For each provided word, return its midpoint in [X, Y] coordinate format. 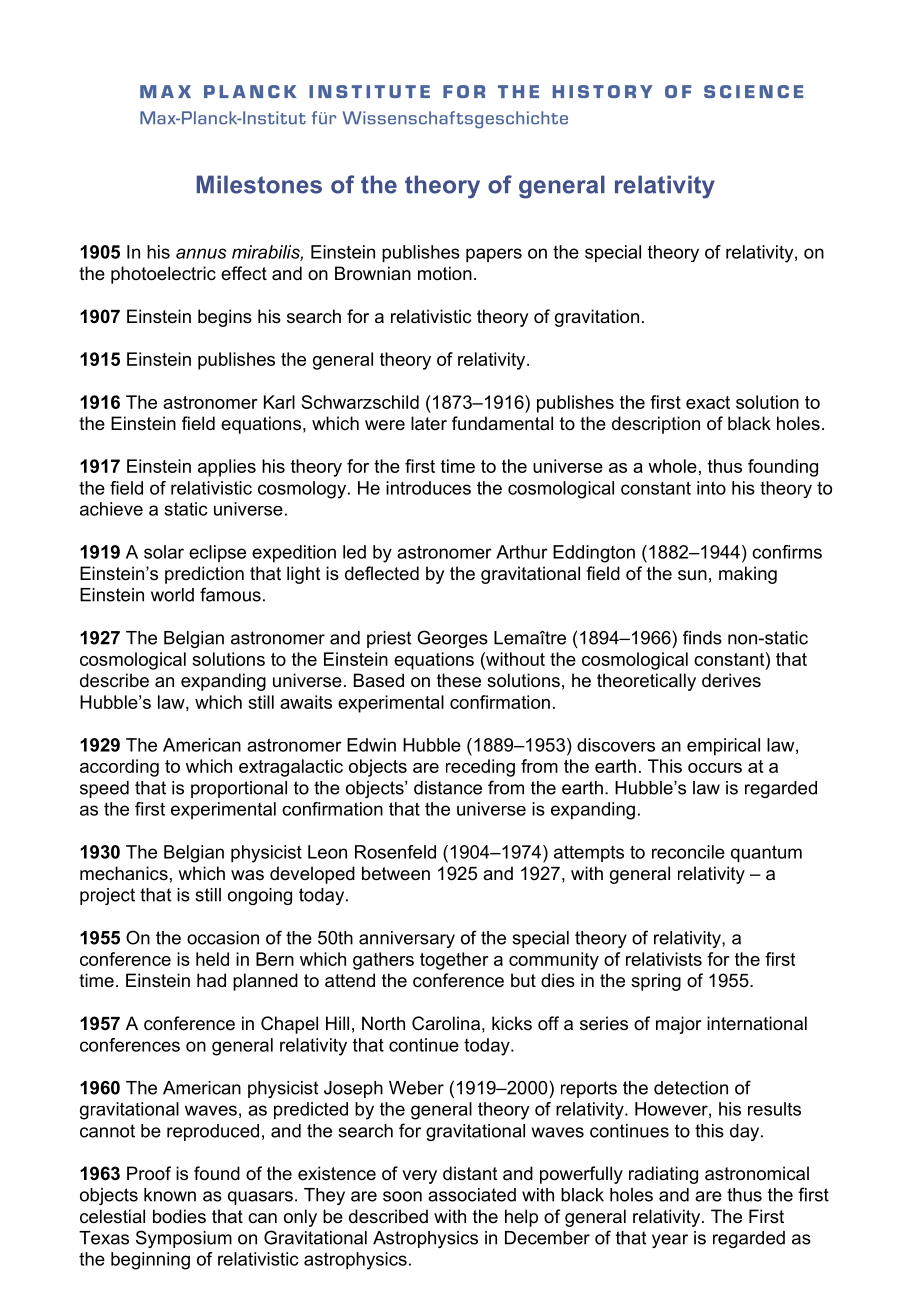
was [247, 875]
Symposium [184, 1239]
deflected [382, 573]
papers [494, 255]
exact [708, 402]
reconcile [688, 852]
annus [201, 253]
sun [692, 575]
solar [164, 552]
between [396, 873]
